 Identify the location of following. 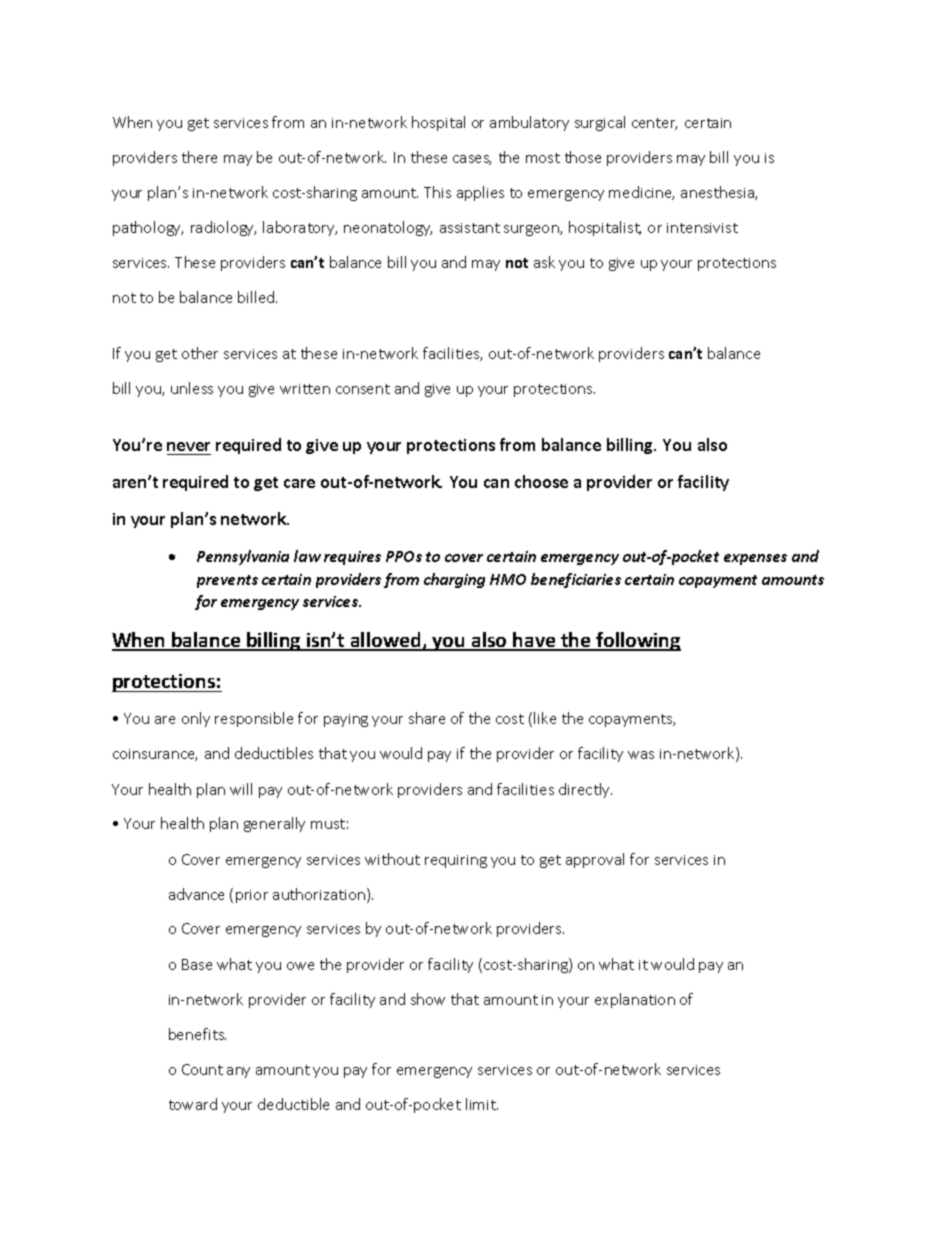
(637, 641).
